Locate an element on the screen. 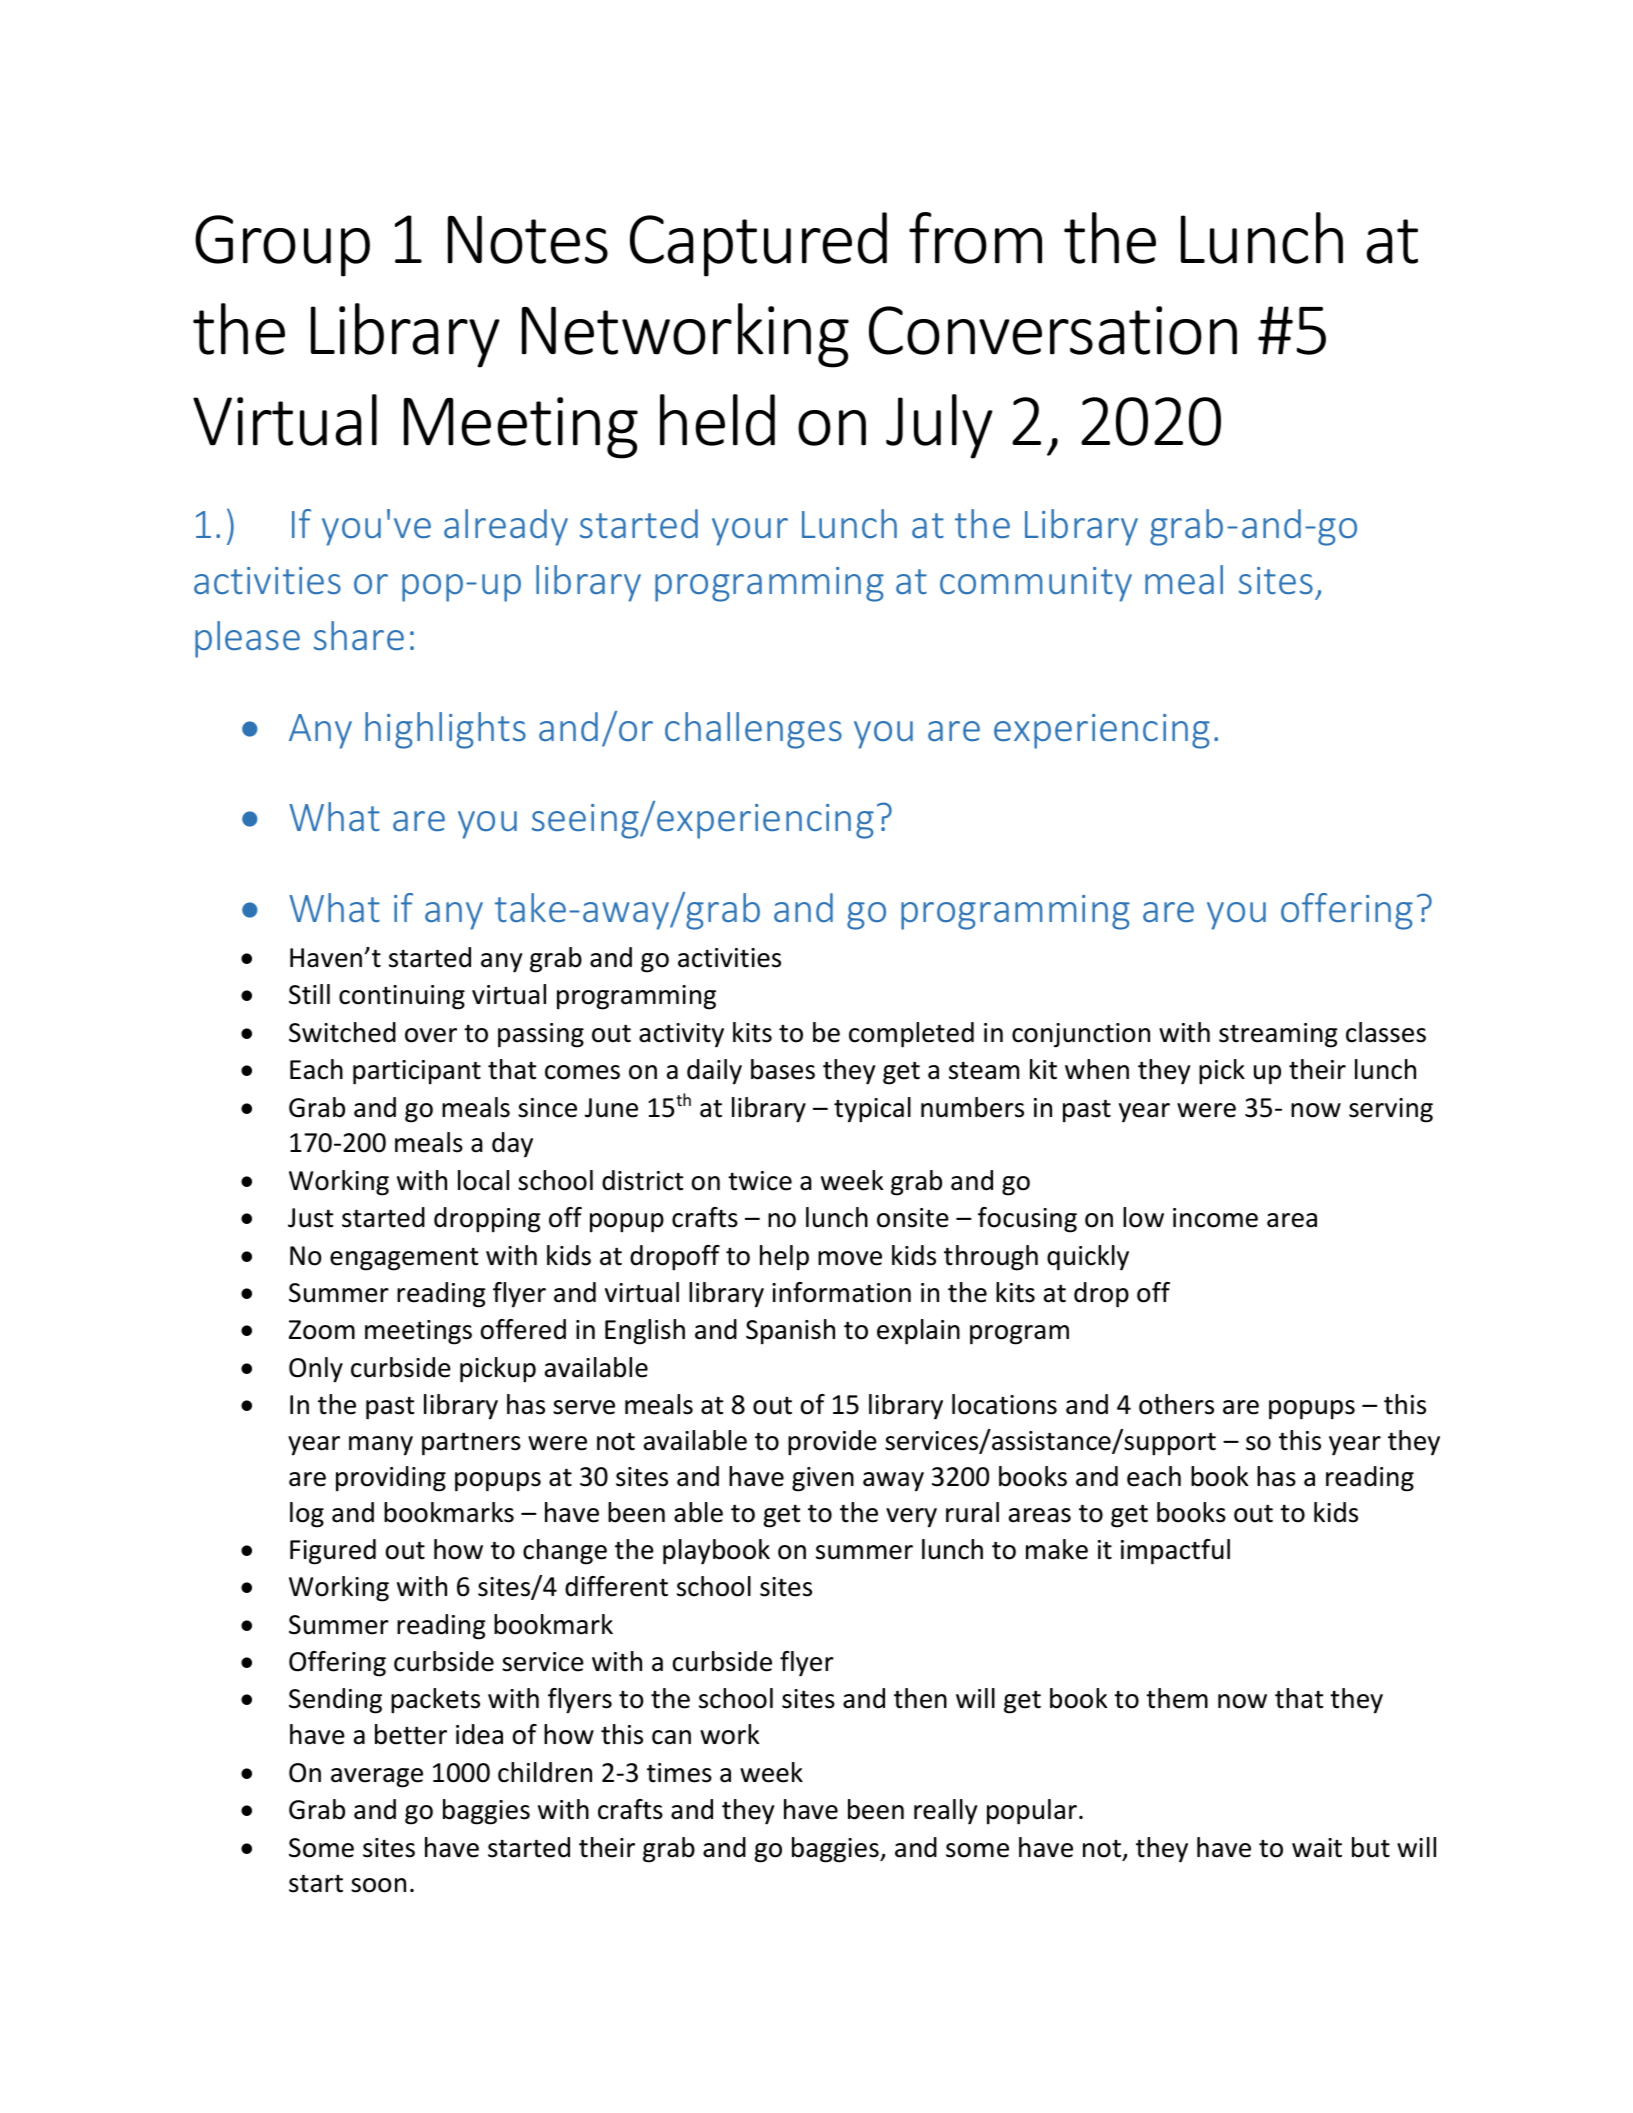 This screenshot has height=2113, width=1633. continuing is located at coordinates (402, 997).
